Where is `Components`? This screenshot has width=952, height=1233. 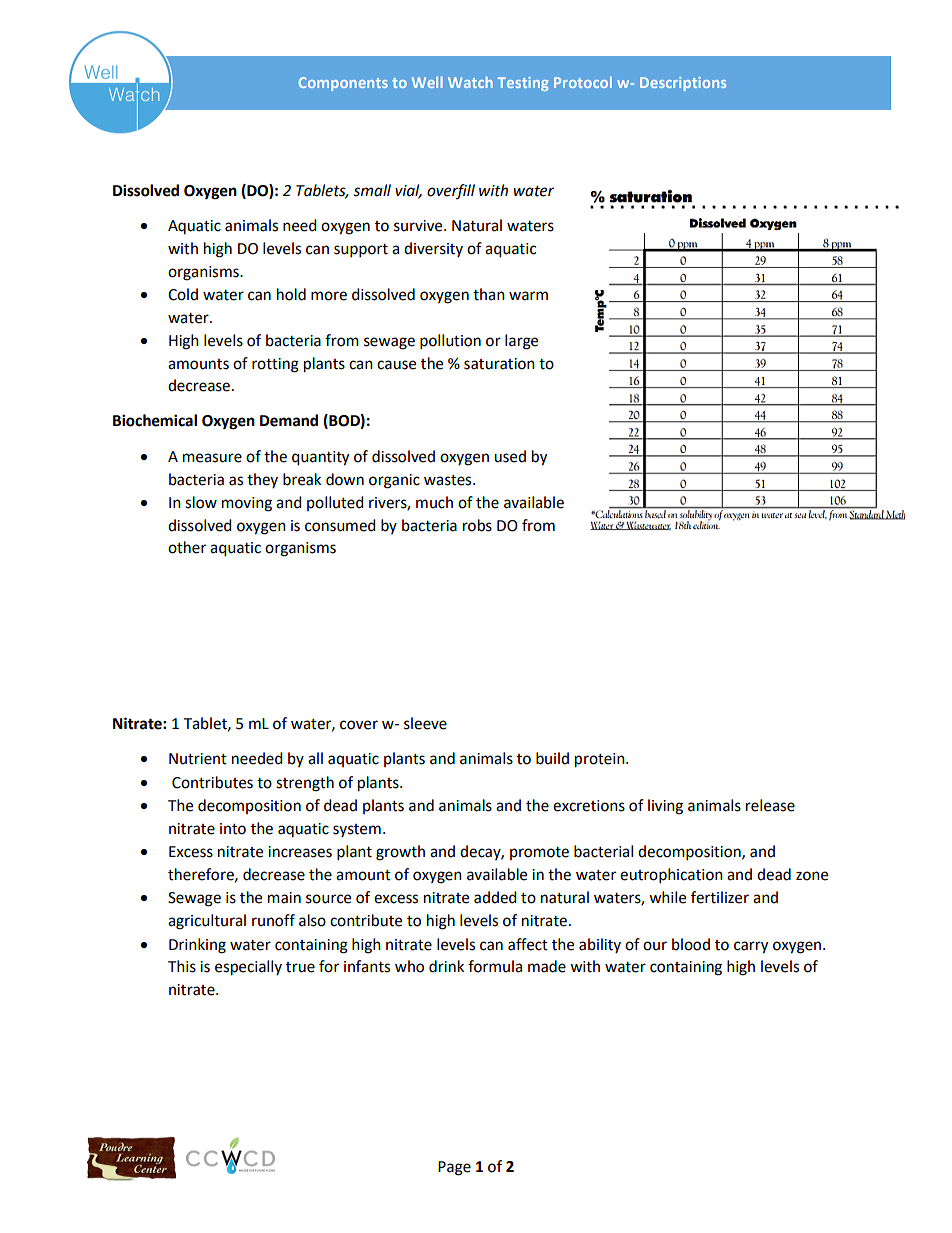 Components is located at coordinates (343, 84).
